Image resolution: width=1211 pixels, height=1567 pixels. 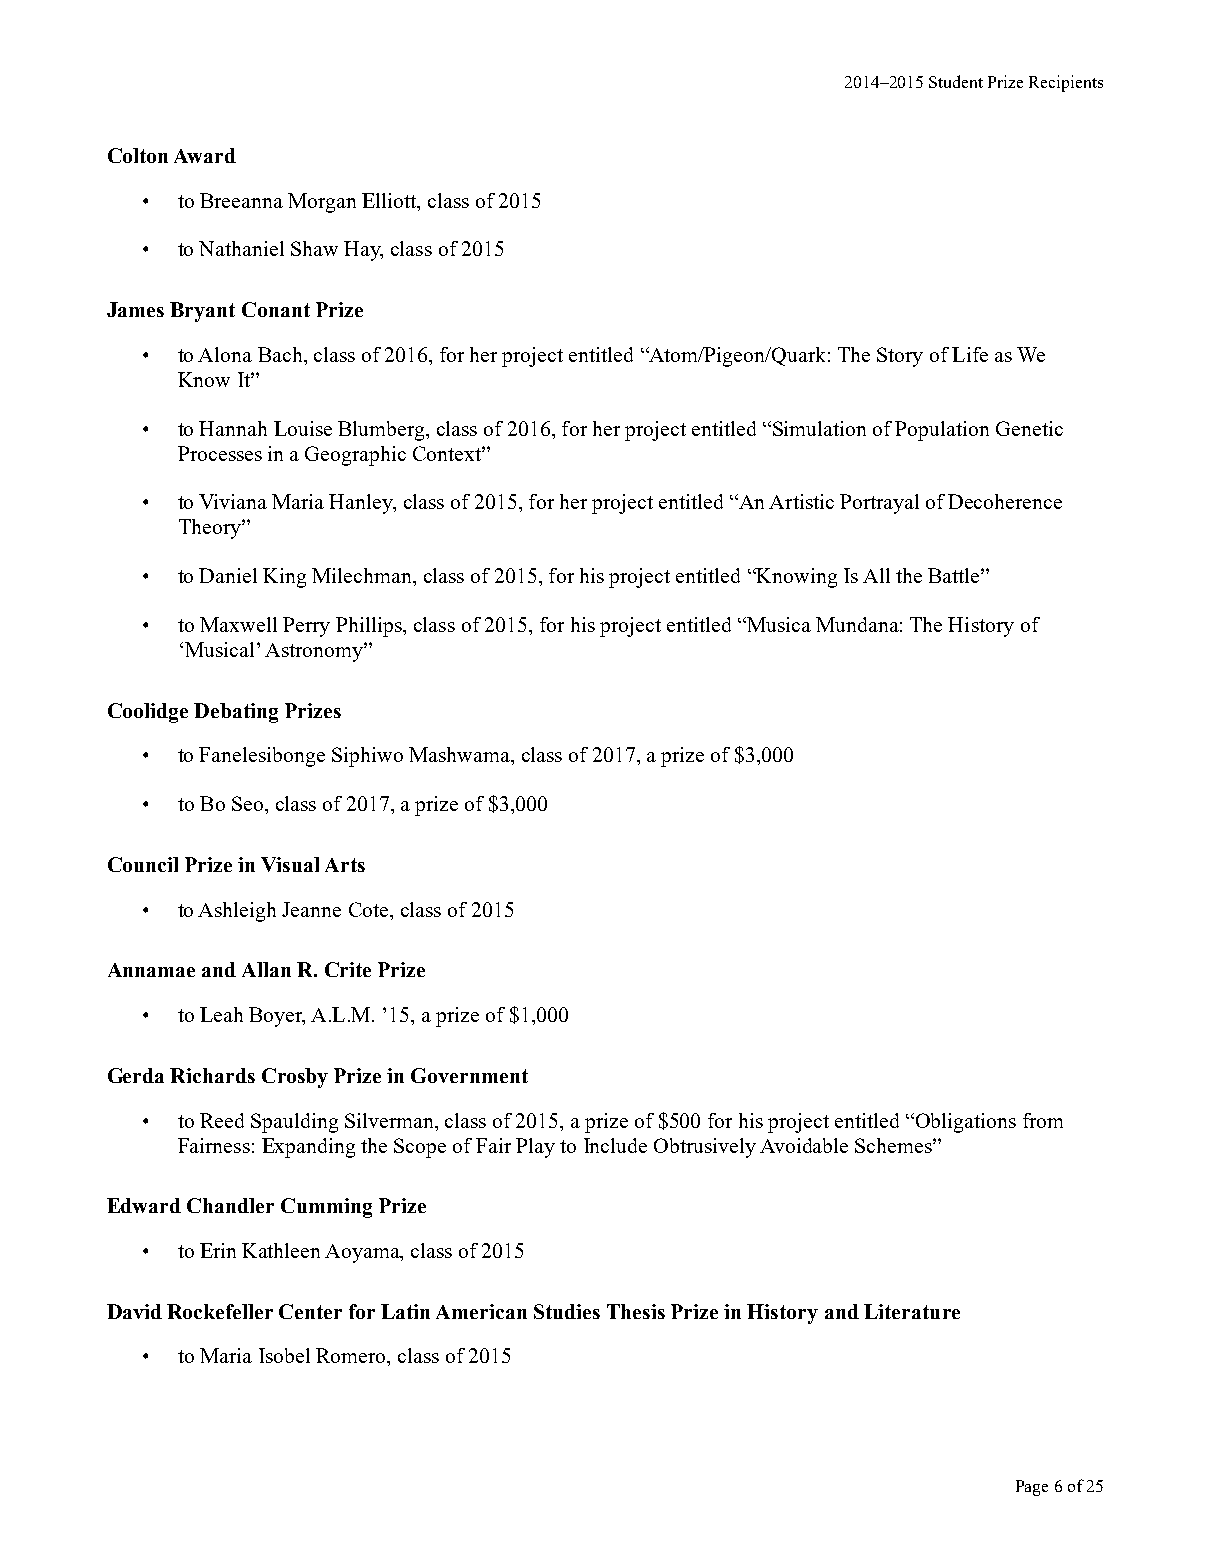 What do you see at coordinates (284, 1355) in the image?
I see `Isobel` at bounding box center [284, 1355].
